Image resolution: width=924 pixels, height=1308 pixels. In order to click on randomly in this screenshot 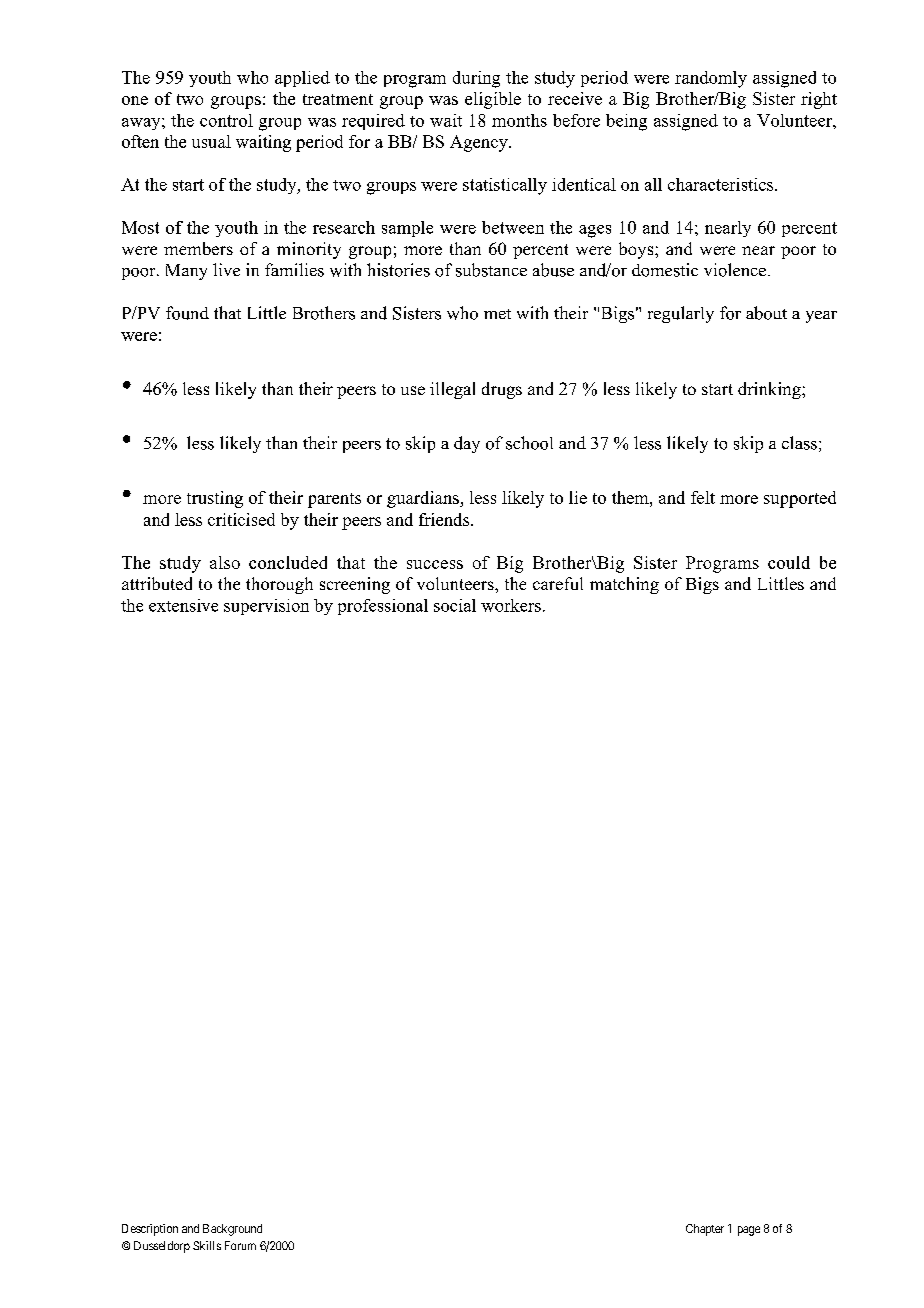, I will do `click(711, 79)`.
